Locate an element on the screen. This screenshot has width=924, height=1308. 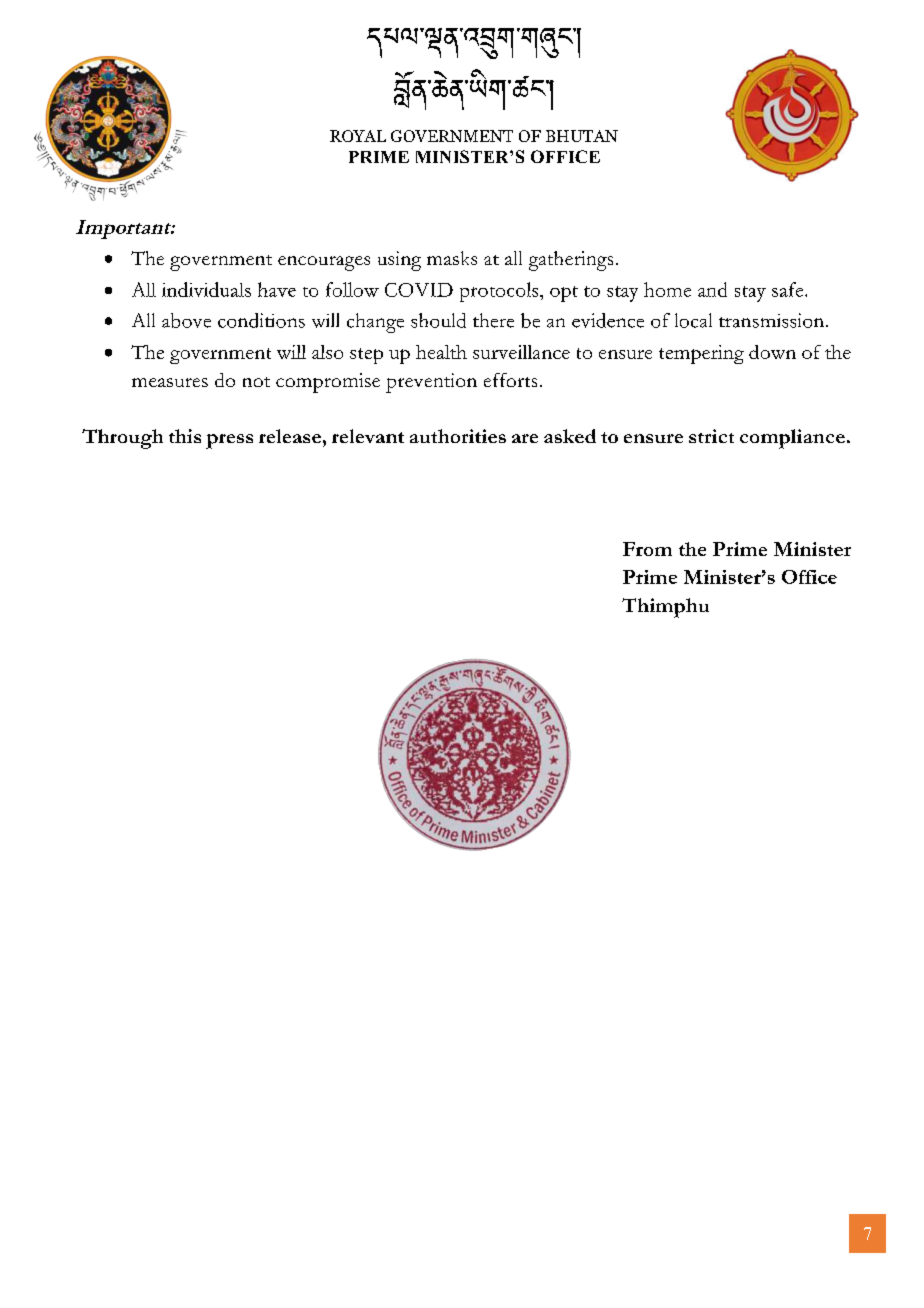
strict is located at coordinates (711, 436).
